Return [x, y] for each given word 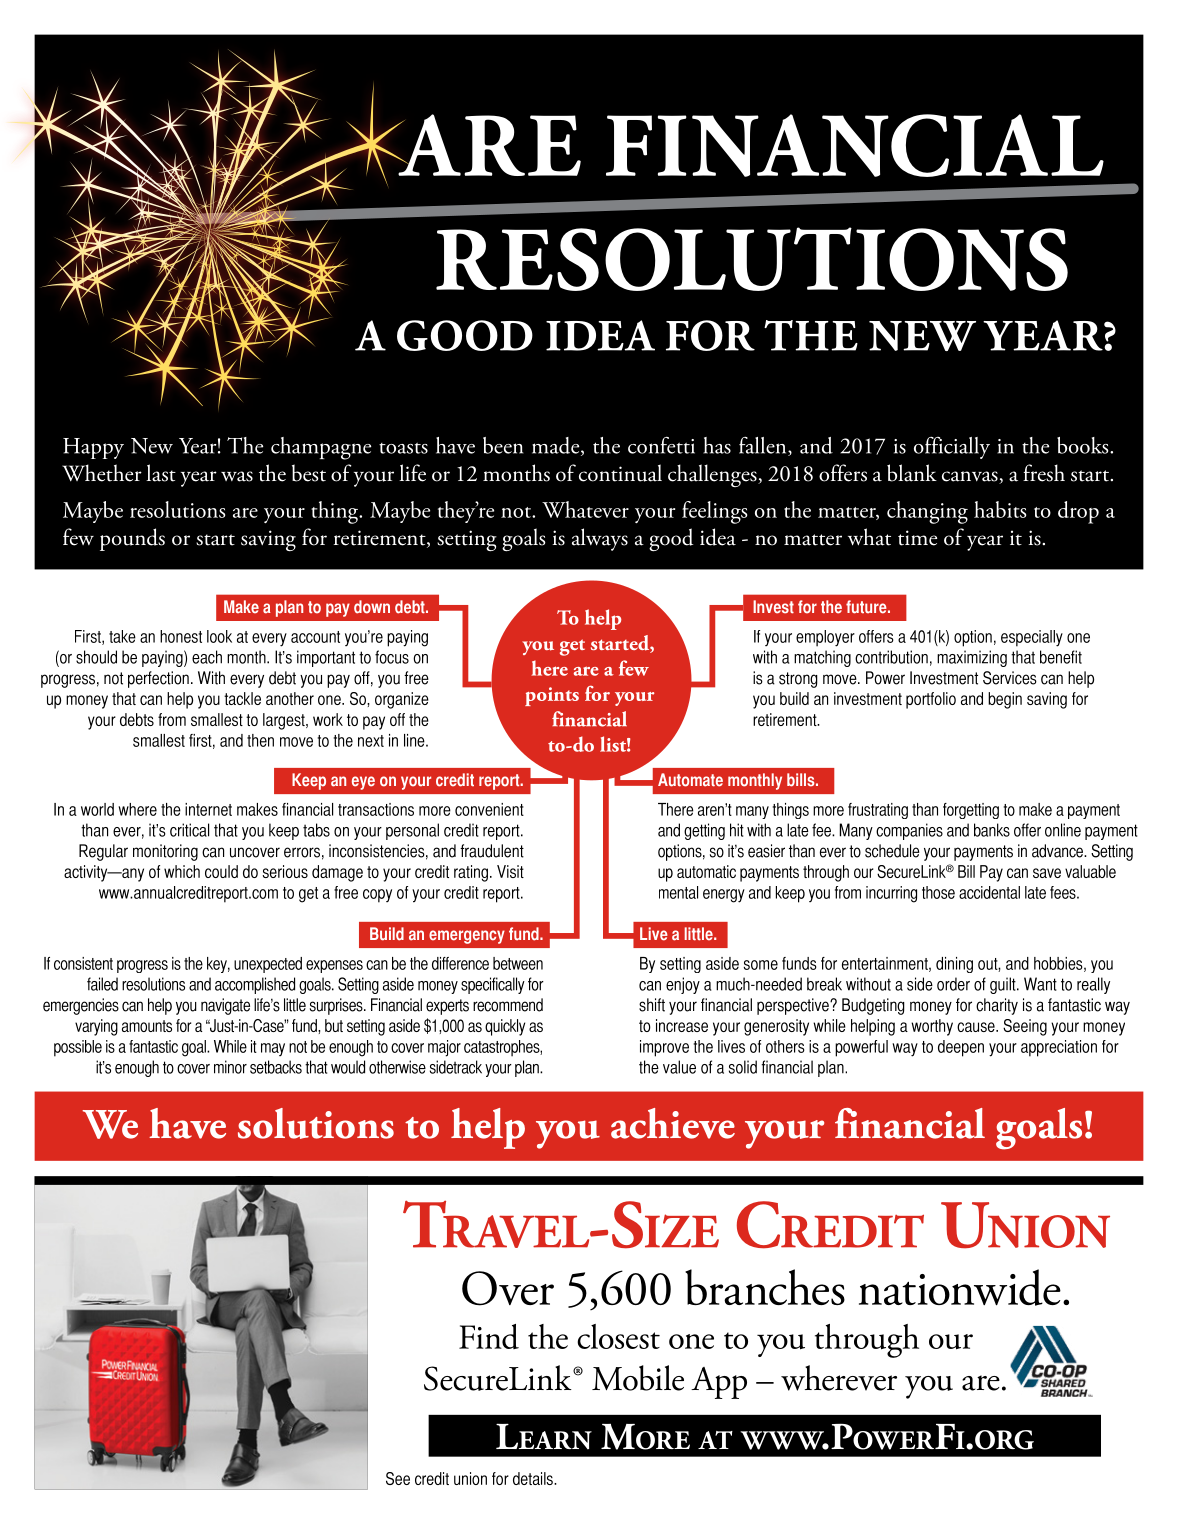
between [518, 963]
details [534, 1478]
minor [230, 1067]
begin [1005, 700]
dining [954, 965]
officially [952, 447]
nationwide [960, 1287]
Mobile [638, 1378]
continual [620, 473]
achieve [673, 1123]
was [237, 476]
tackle [242, 698]
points [552, 696]
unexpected [268, 965]
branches [765, 1287]
